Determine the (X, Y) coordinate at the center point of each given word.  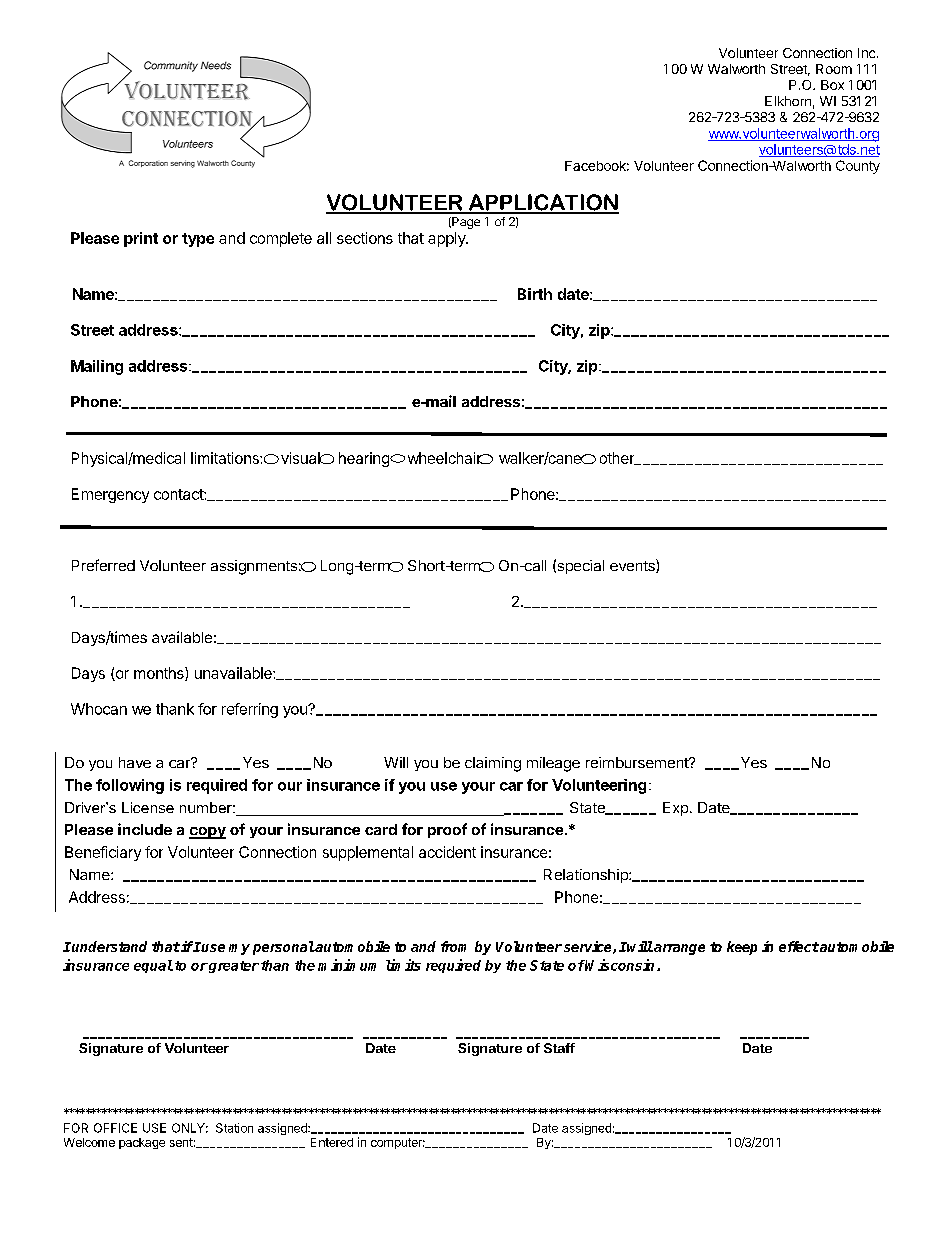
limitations (226, 458)
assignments (254, 567)
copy (207, 833)
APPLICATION (543, 203)
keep (742, 948)
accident (447, 852)
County (858, 167)
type (198, 240)
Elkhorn (788, 101)
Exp (675, 809)
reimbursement (638, 762)
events (633, 566)
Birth (535, 294)
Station (234, 1128)
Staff (559, 1048)
